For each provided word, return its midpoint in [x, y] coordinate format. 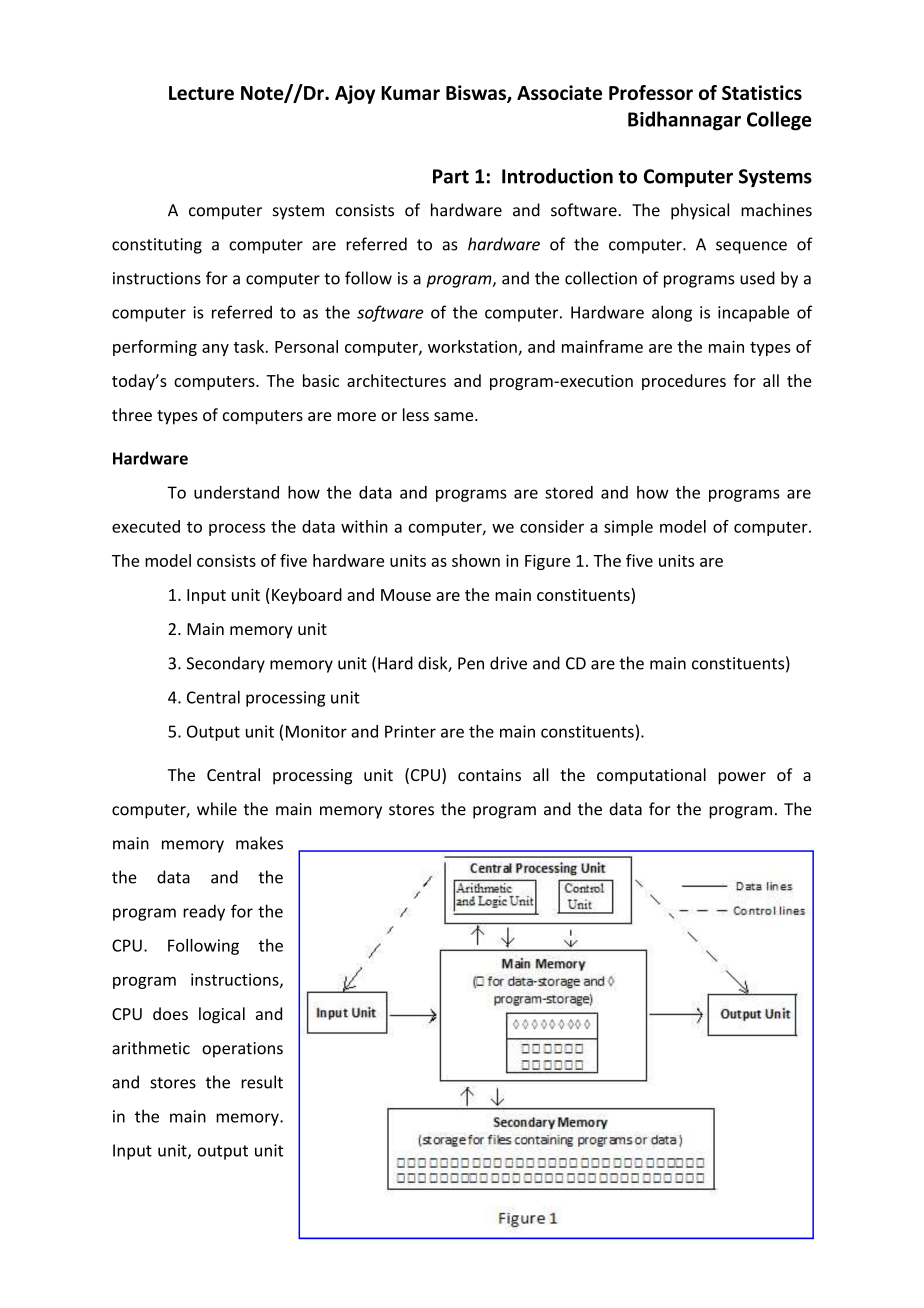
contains [489, 775]
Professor [651, 92]
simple [628, 528]
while [217, 809]
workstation [472, 346]
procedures [684, 382]
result [262, 1082]
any [215, 350]
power [742, 778]
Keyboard [307, 596]
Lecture [201, 93]
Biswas [477, 94]
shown [476, 560]
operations [242, 1050]
